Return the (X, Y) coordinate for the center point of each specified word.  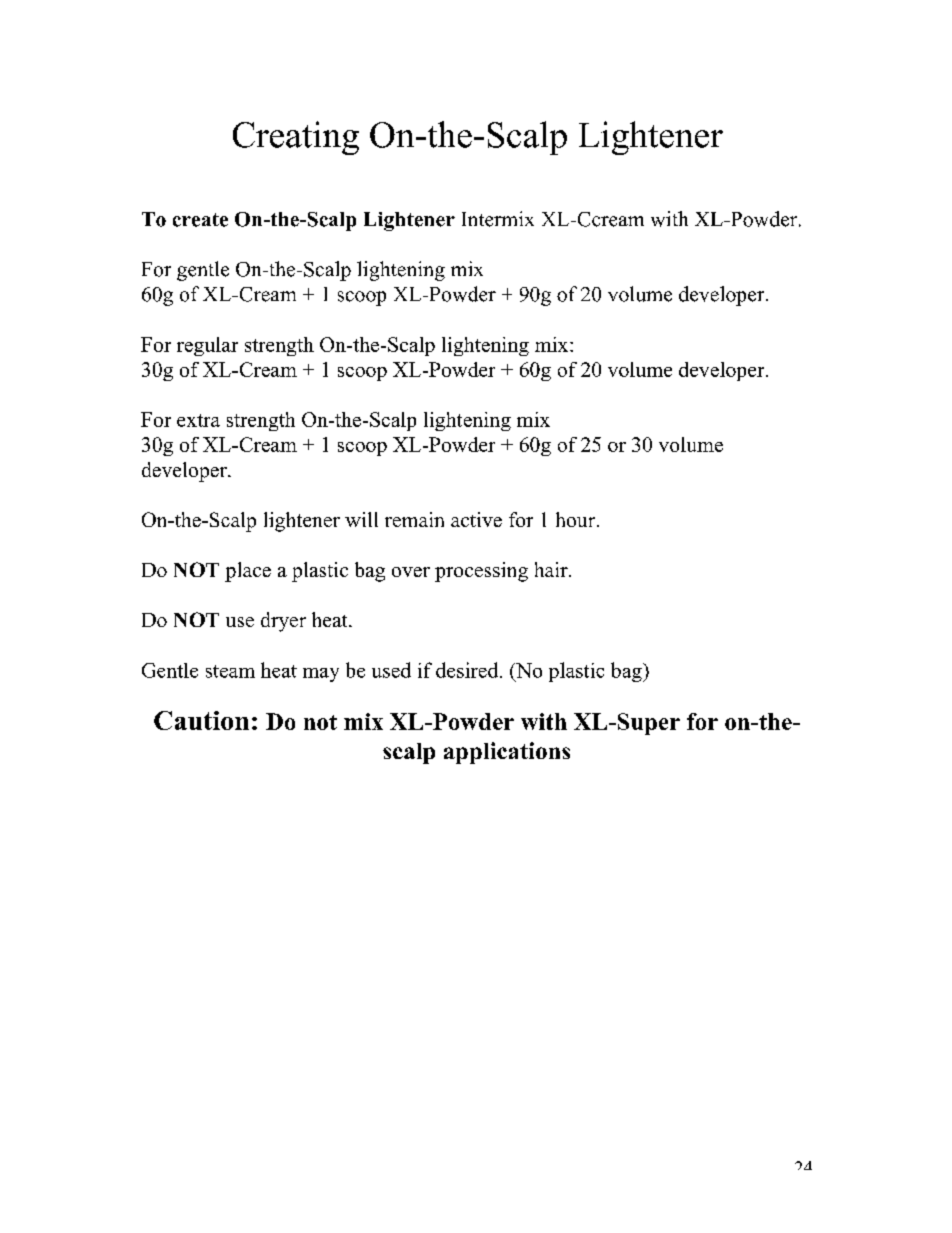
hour (577, 519)
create (200, 220)
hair (552, 569)
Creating (296, 138)
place (248, 572)
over (411, 572)
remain (414, 519)
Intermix (498, 219)
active (476, 519)
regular (207, 346)
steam (230, 671)
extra (198, 420)
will (361, 519)
